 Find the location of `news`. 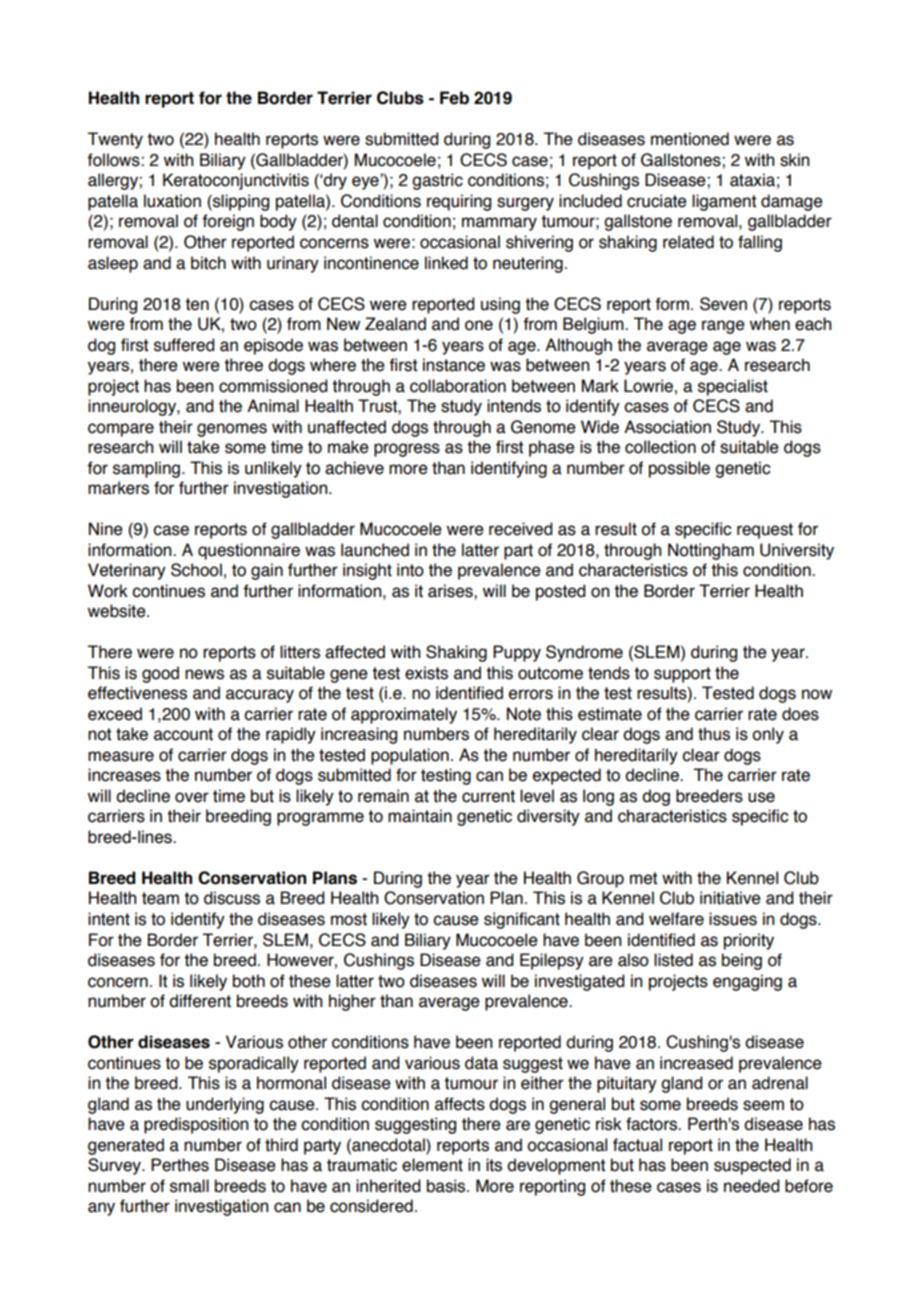

news is located at coordinates (204, 674).
